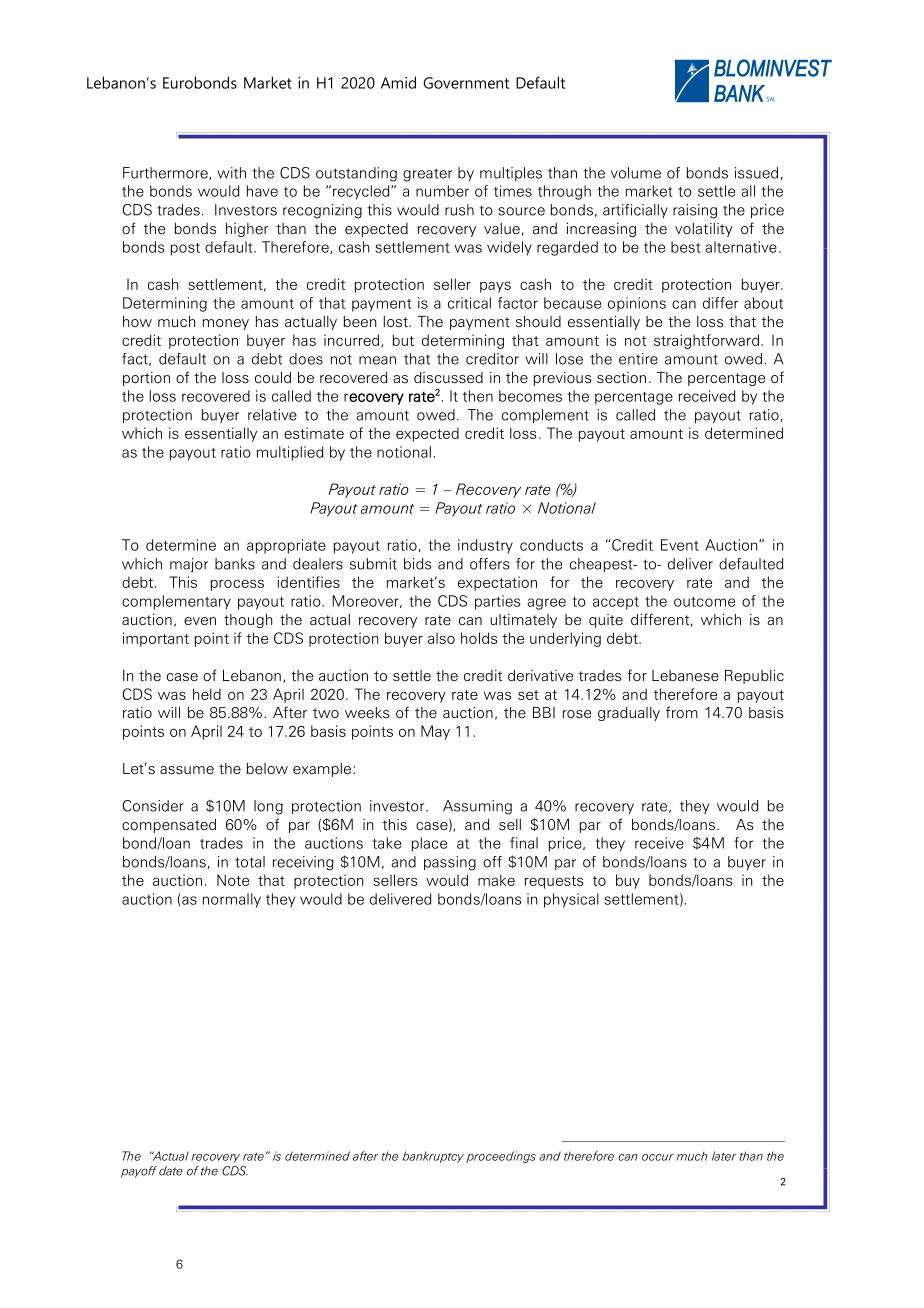 This screenshot has width=924, height=1308. I want to click on Government, so click(466, 83).
